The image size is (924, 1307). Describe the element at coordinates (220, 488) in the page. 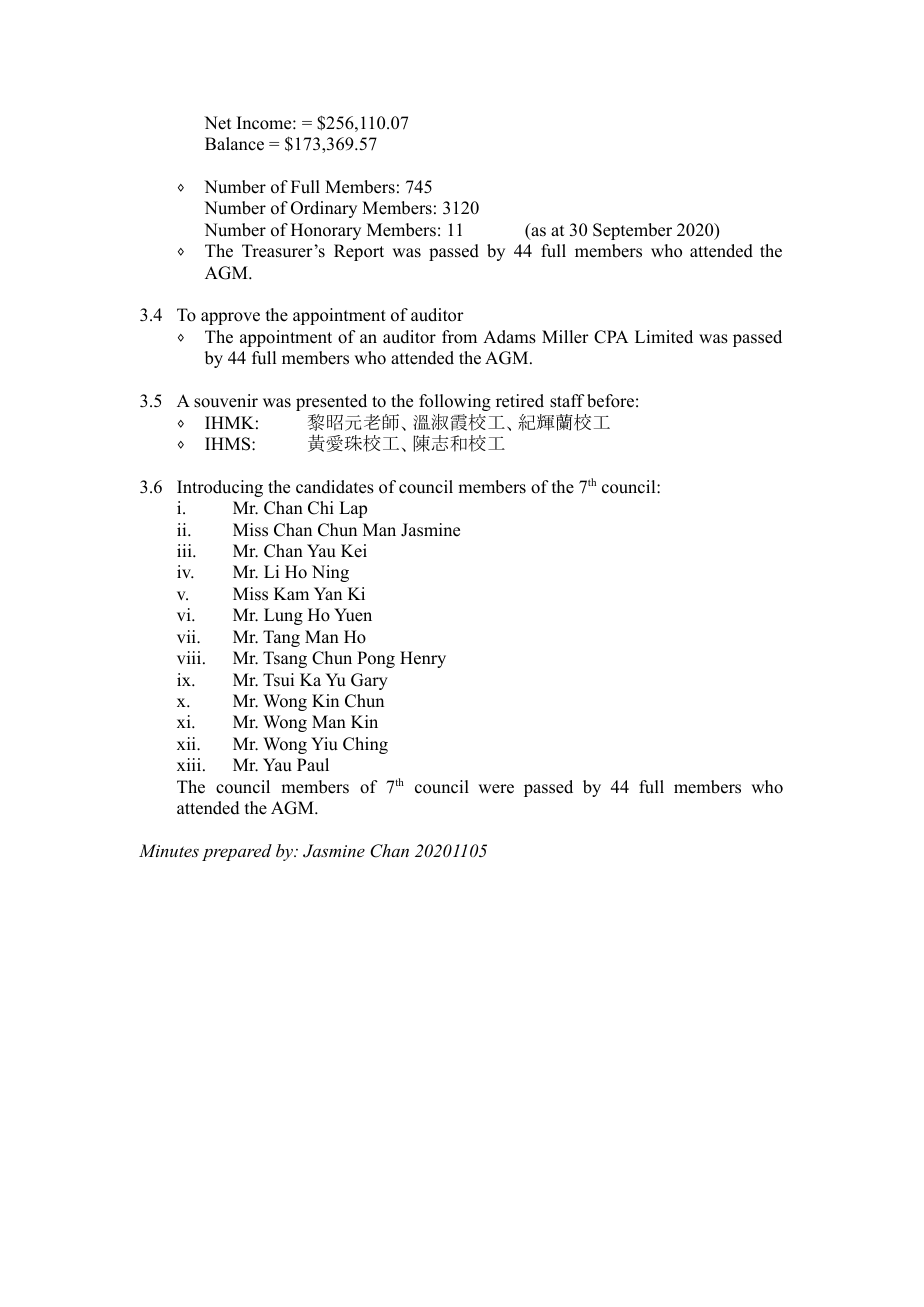

I see `Introducing` at that location.
